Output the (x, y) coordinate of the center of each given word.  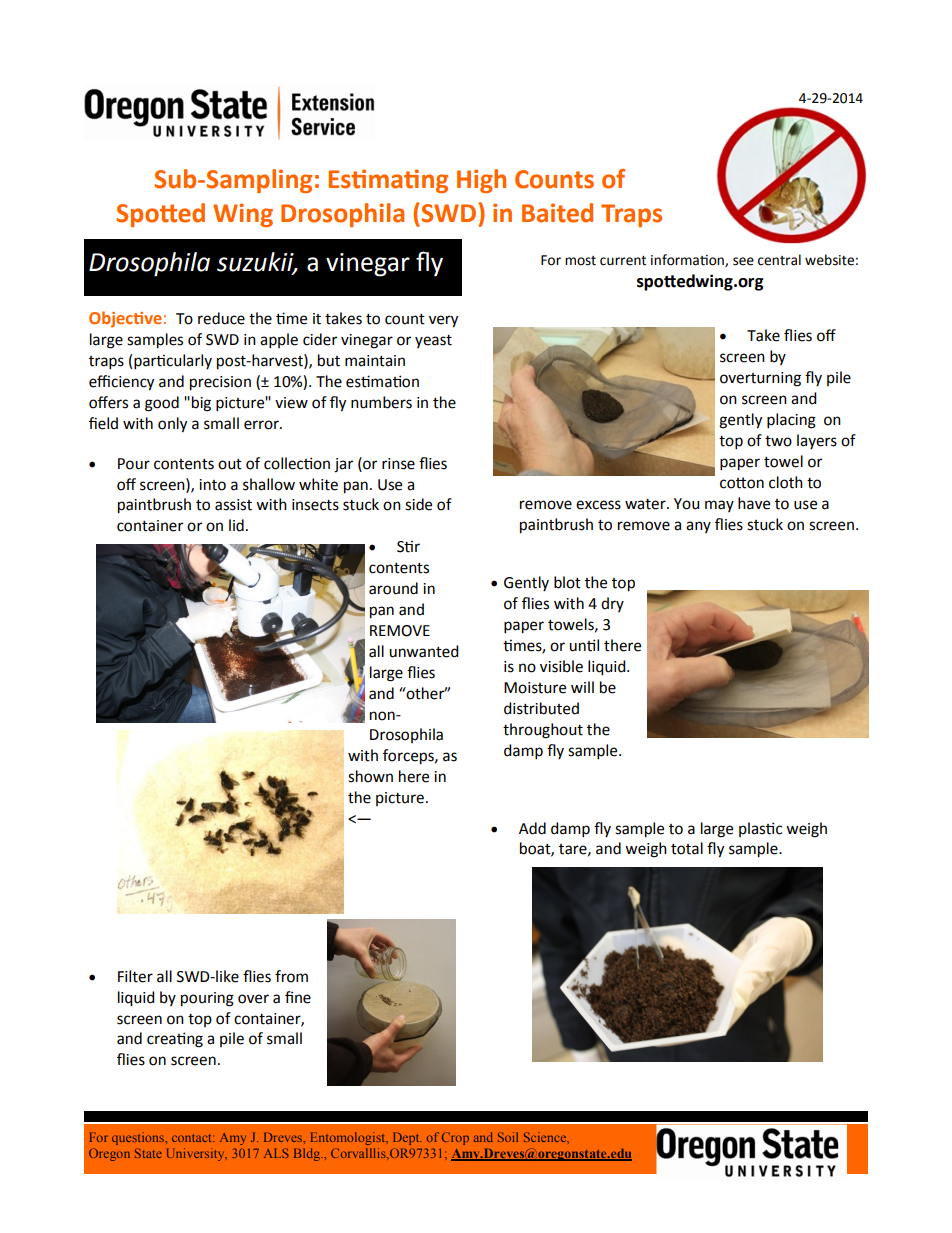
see (743, 261)
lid (236, 525)
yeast (433, 341)
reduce (221, 318)
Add (532, 828)
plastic (760, 829)
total (687, 848)
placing (791, 421)
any (698, 527)
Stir (408, 546)
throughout (543, 731)
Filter (135, 976)
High (481, 181)
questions (139, 1138)
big (201, 404)
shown (370, 776)
